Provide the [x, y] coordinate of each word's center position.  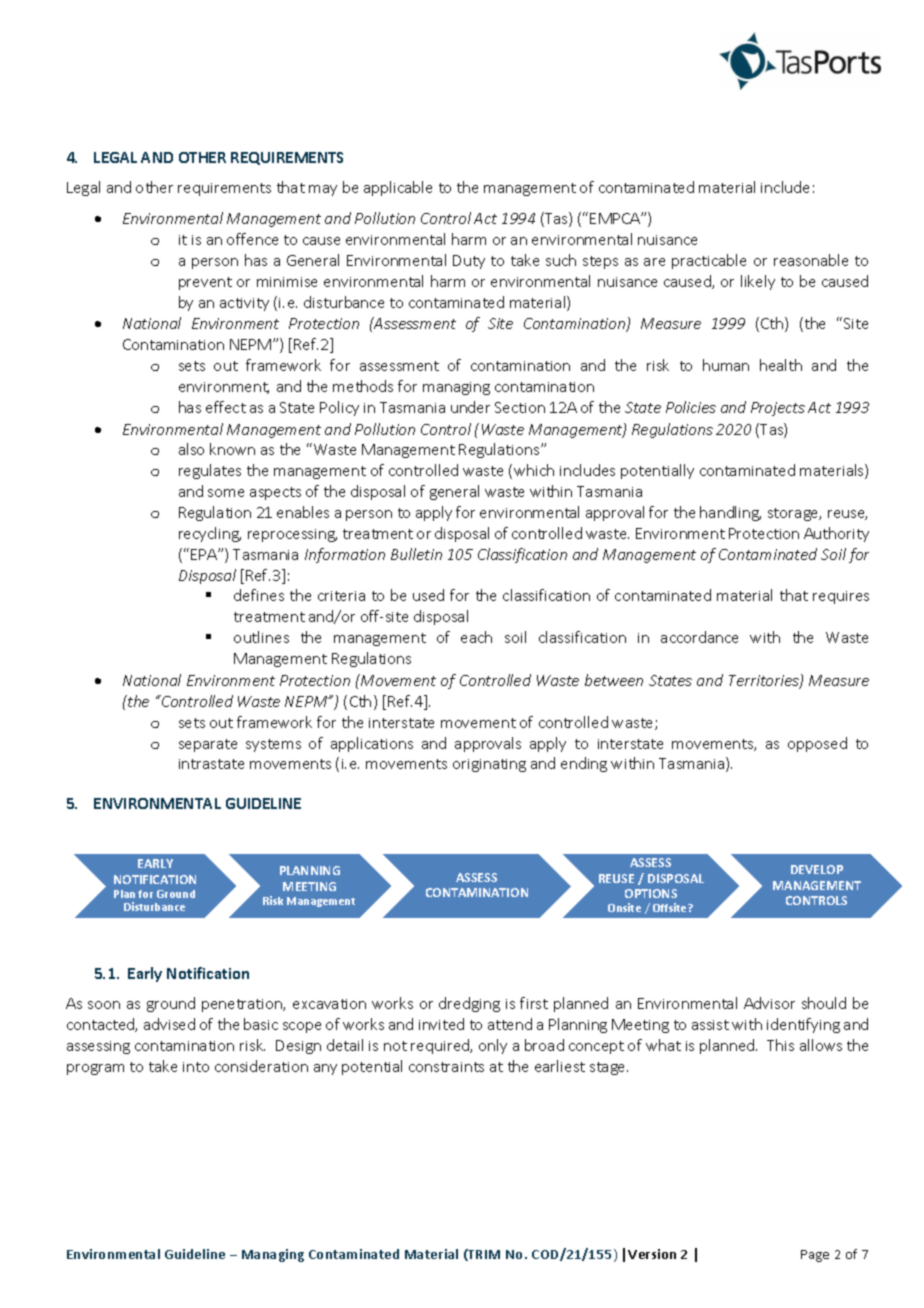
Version [652, 1254]
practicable [709, 261]
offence [252, 239]
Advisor [769, 1003]
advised [169, 1024]
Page [815, 1256]
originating [489, 765]
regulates [210, 471]
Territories [765, 682]
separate [208, 745]
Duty [469, 262]
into [196, 1067]
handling [730, 513]
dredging [469, 1004]
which [534, 470]
